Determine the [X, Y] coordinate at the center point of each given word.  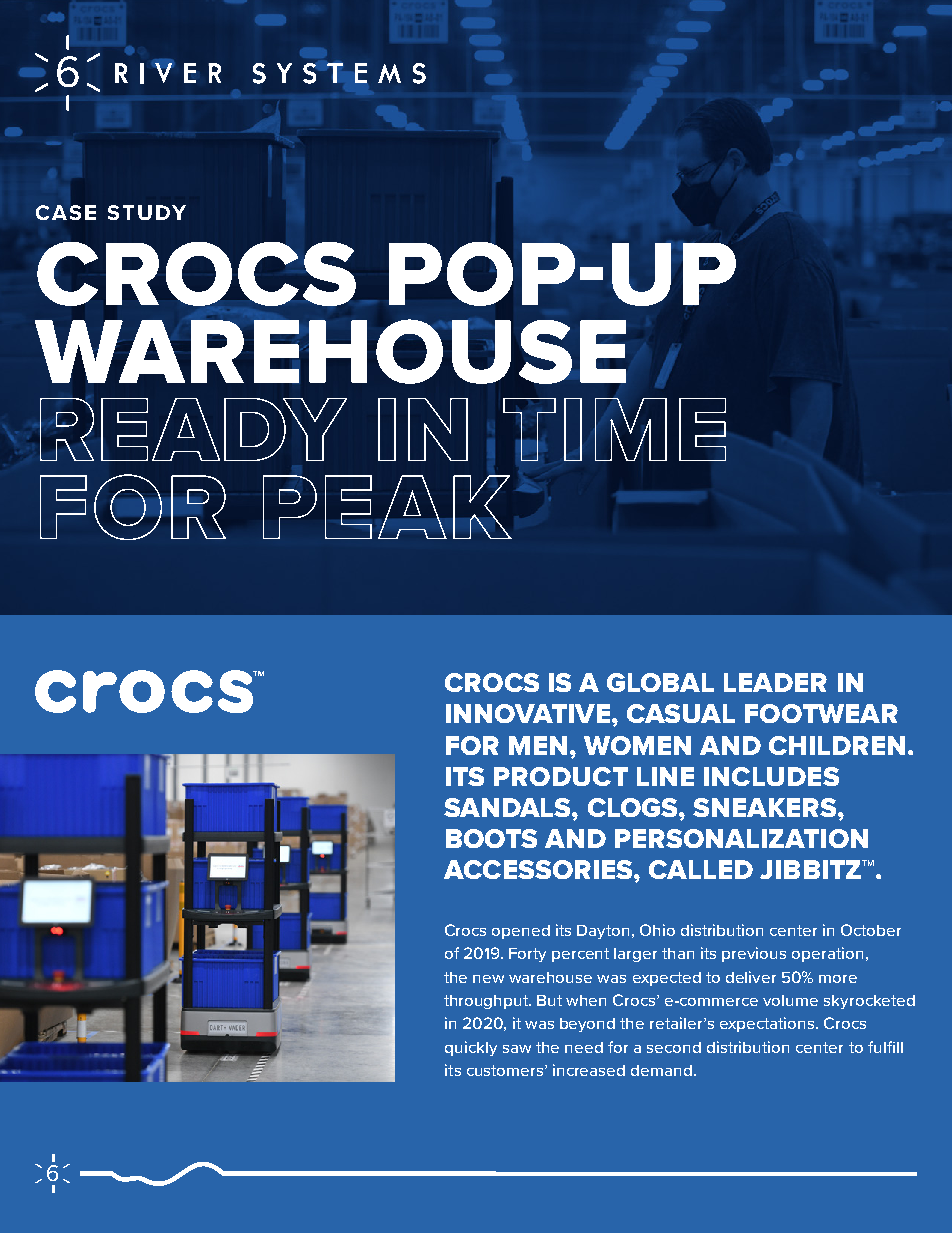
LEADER [775, 682]
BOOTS [491, 838]
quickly [471, 1048]
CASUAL [681, 713]
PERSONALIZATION [741, 838]
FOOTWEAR [821, 713]
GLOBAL [660, 682]
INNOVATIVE [529, 713]
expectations [768, 1024]
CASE [66, 212]
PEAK [387, 507]
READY [193, 429]
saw [517, 1049]
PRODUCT [561, 776]
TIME [614, 429]
